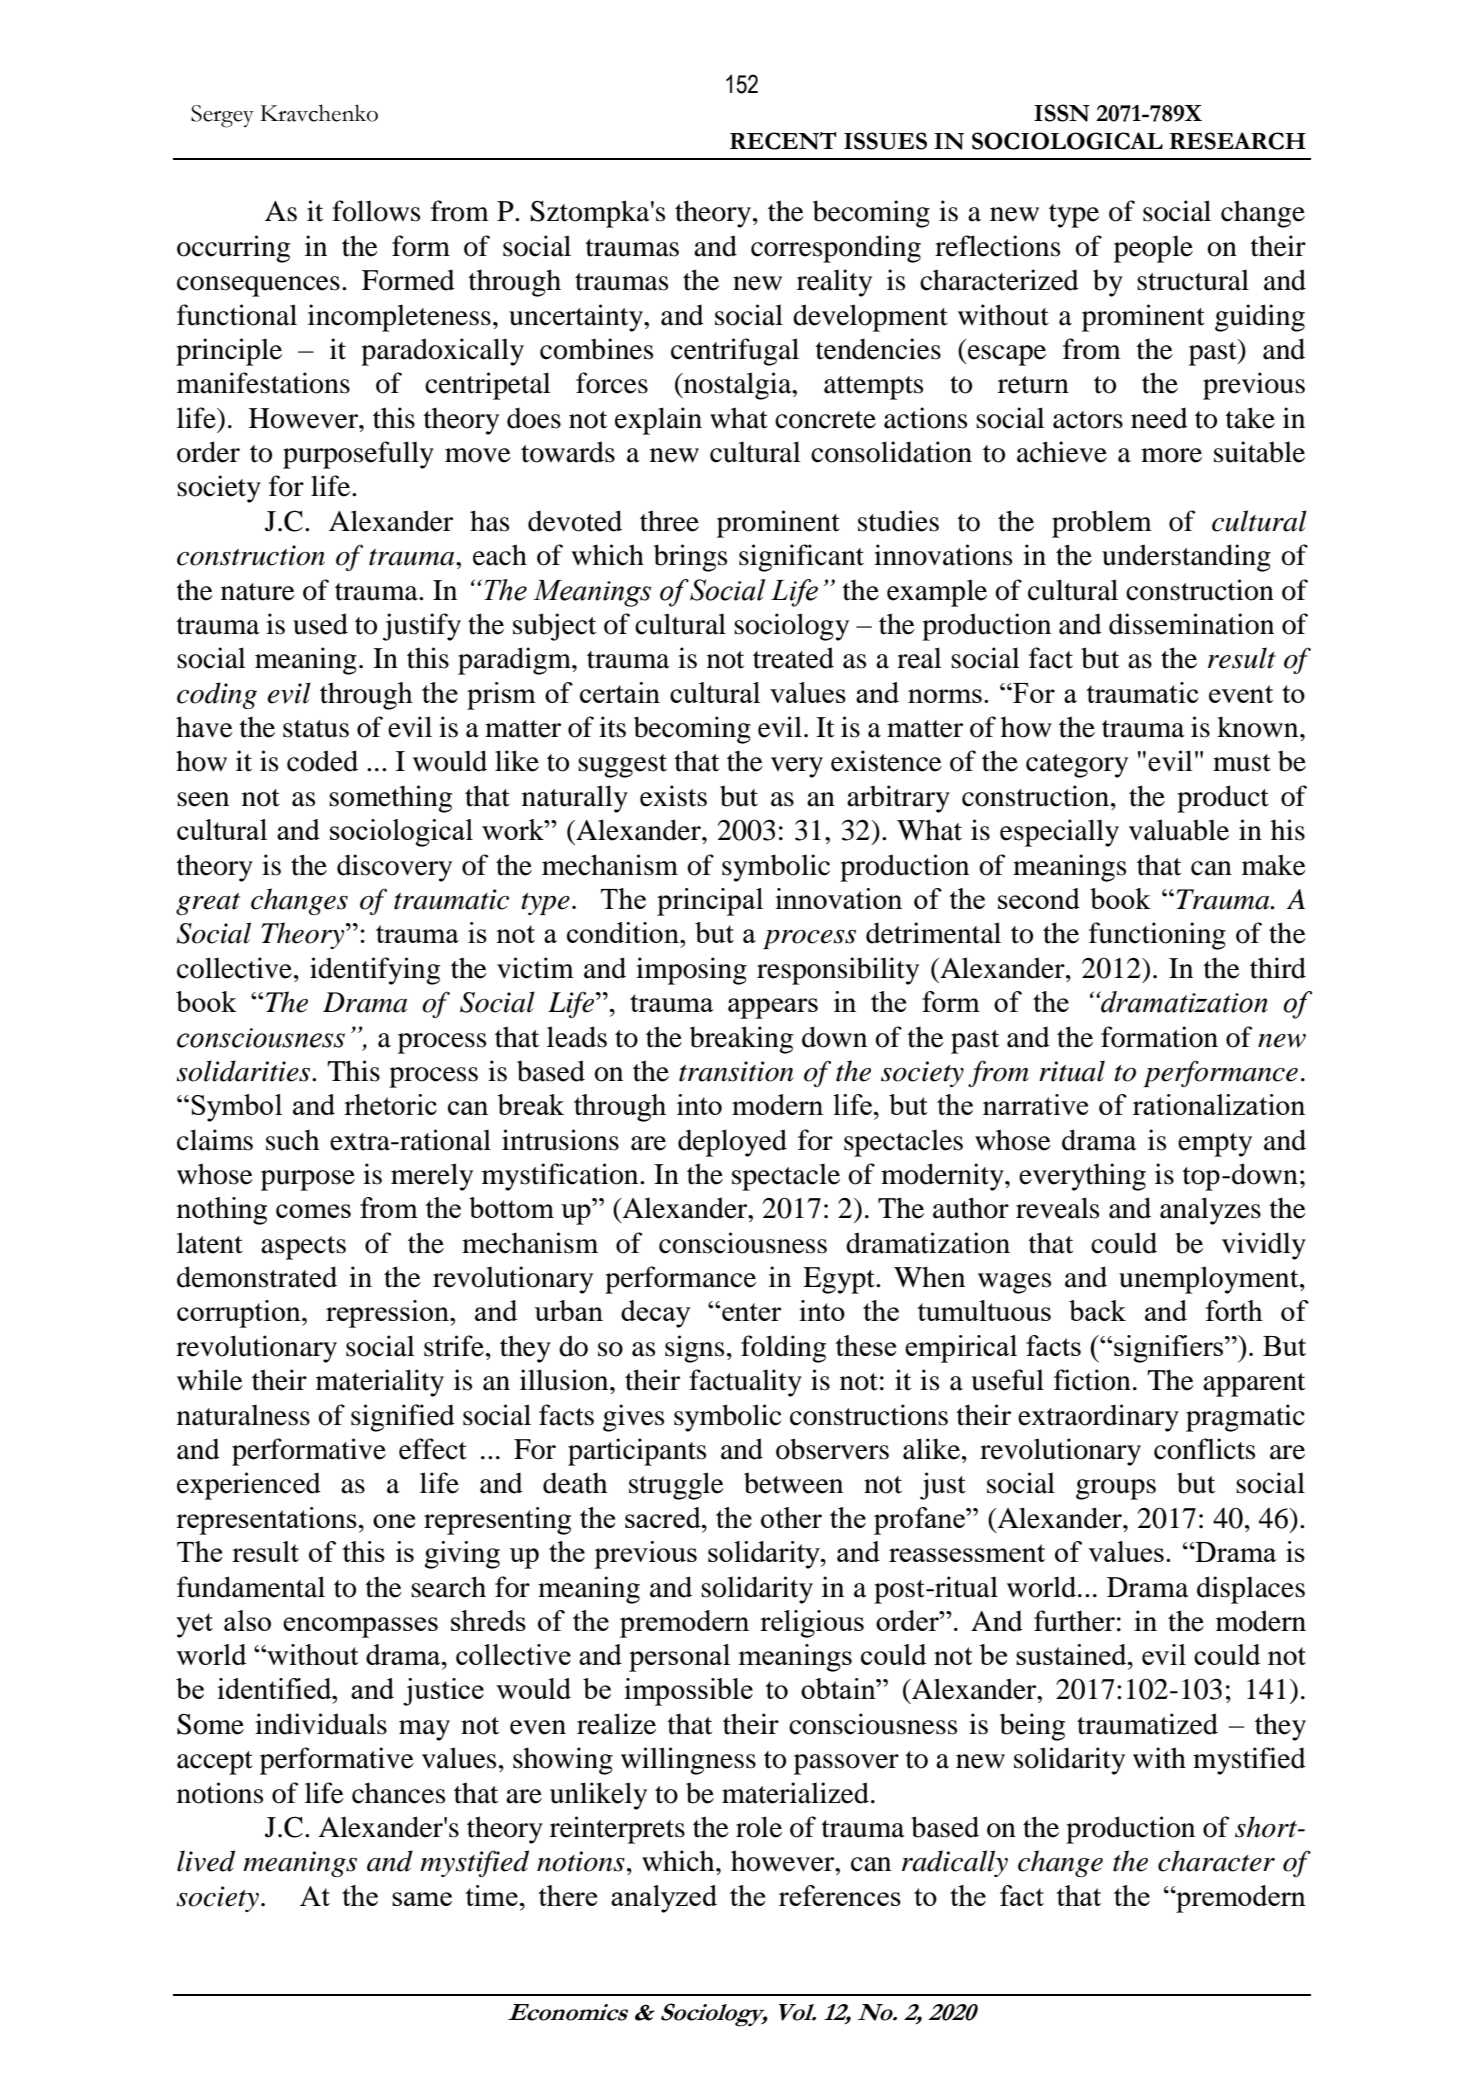  What do you see at coordinates (751, 1312) in the screenshot?
I see `enter` at bounding box center [751, 1312].
